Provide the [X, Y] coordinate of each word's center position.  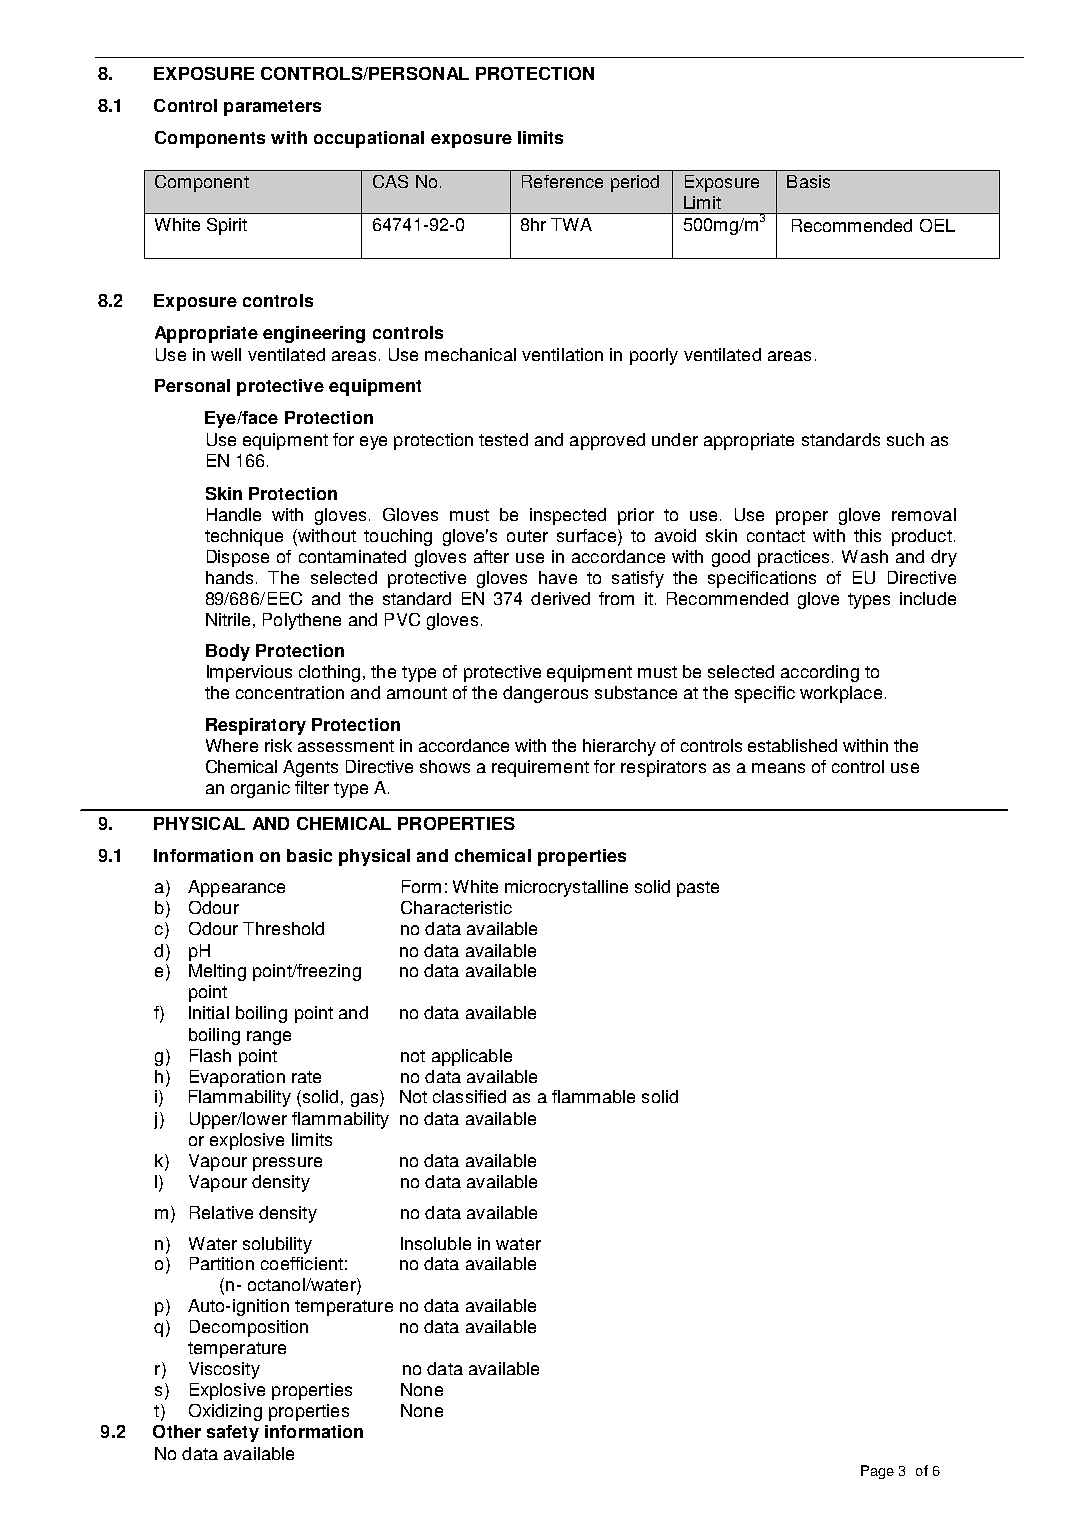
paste [698, 889]
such [905, 439]
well [226, 354]
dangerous [545, 694]
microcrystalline [566, 888]
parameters [272, 108]
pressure [287, 1164]
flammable [593, 1096]
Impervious [249, 673]
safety [233, 1433]
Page [877, 1472]
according [820, 673]
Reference [562, 181]
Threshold [283, 928]
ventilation [562, 354]
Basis [808, 181]
